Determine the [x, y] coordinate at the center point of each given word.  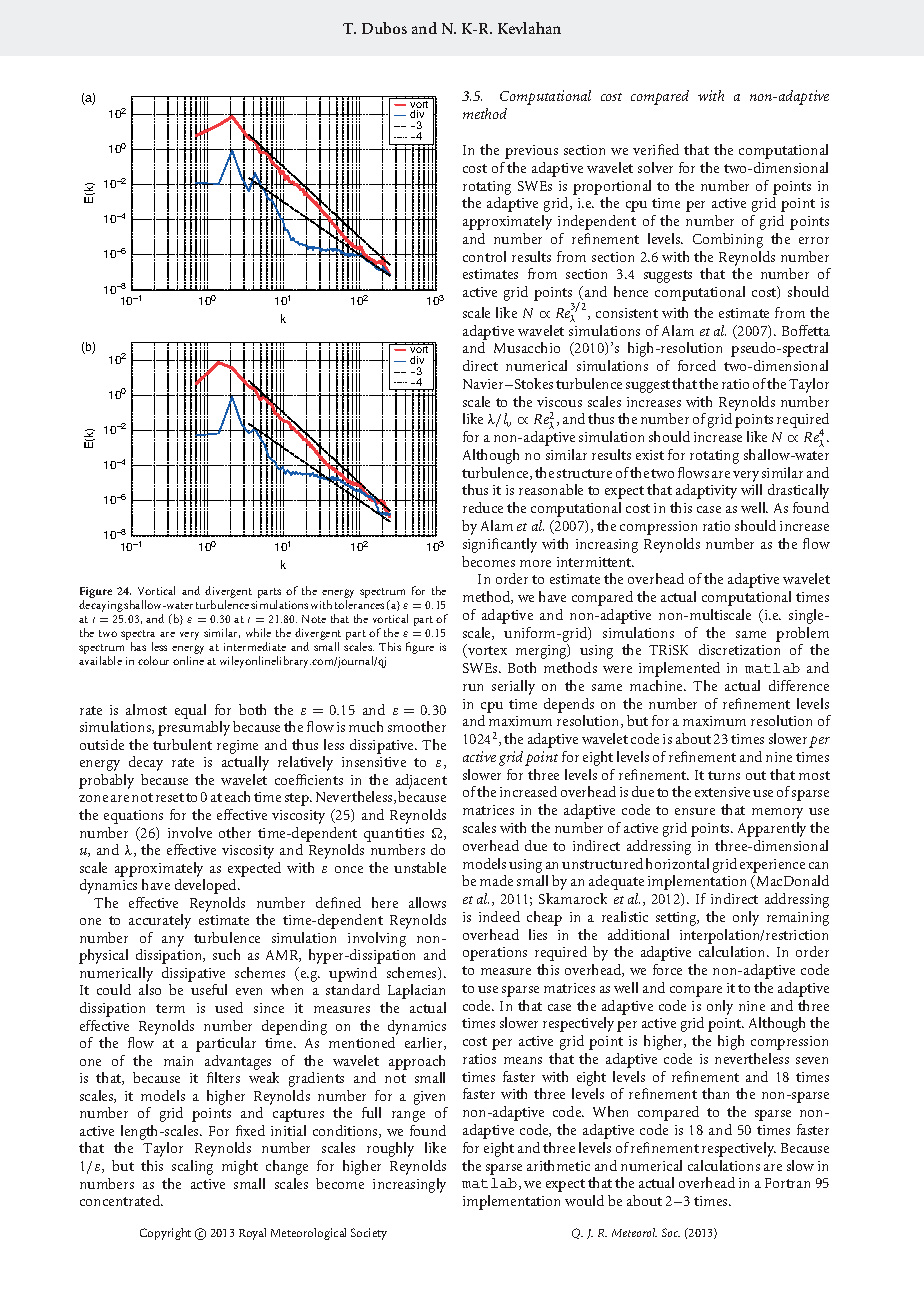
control [484, 256]
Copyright [165, 1234]
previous [531, 152]
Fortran [787, 1183]
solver [655, 167]
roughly [390, 1149]
